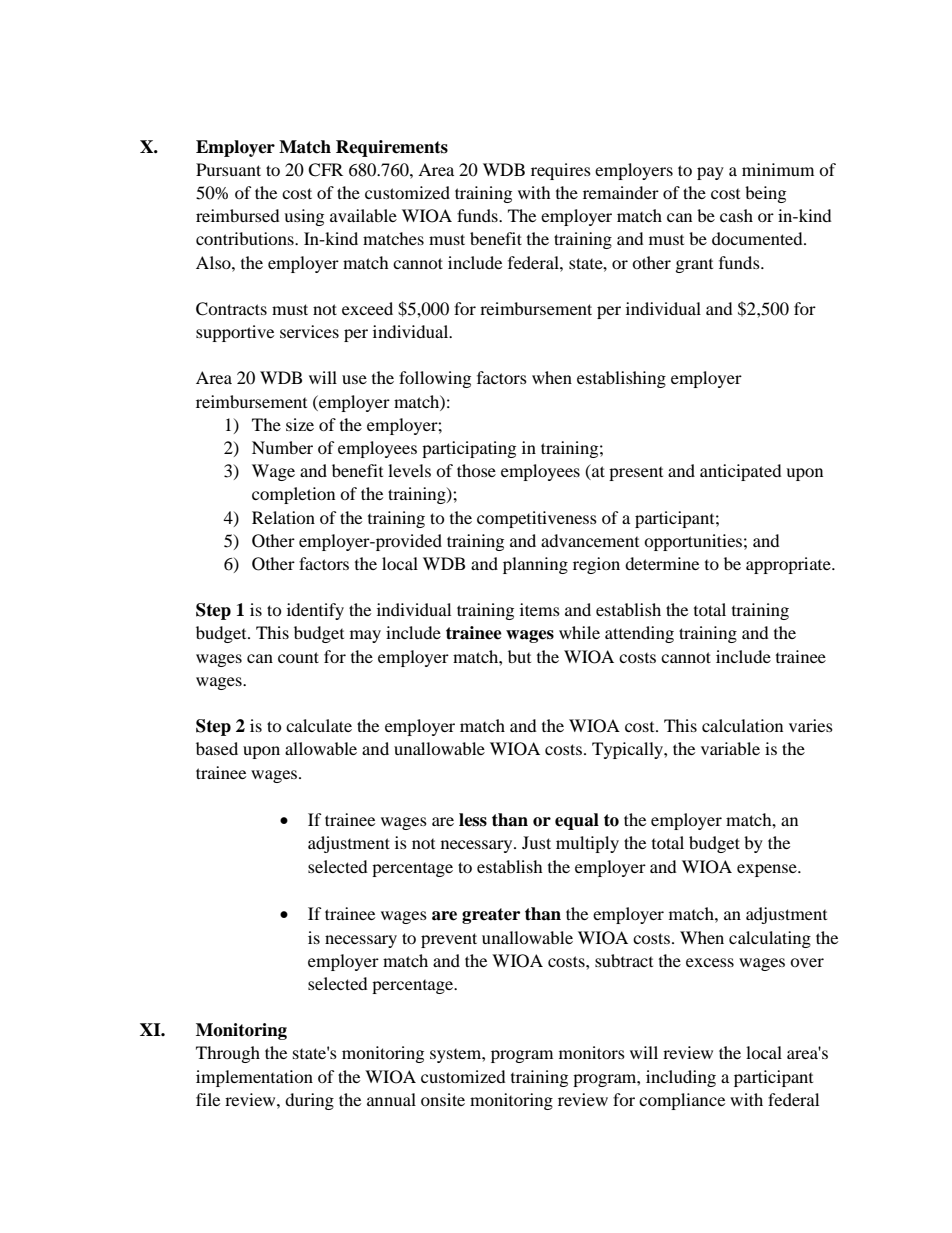 Image resolution: width=952 pixels, height=1233 pixels. Describe the element at coordinates (315, 611) in the screenshot. I see `identify` at that location.
